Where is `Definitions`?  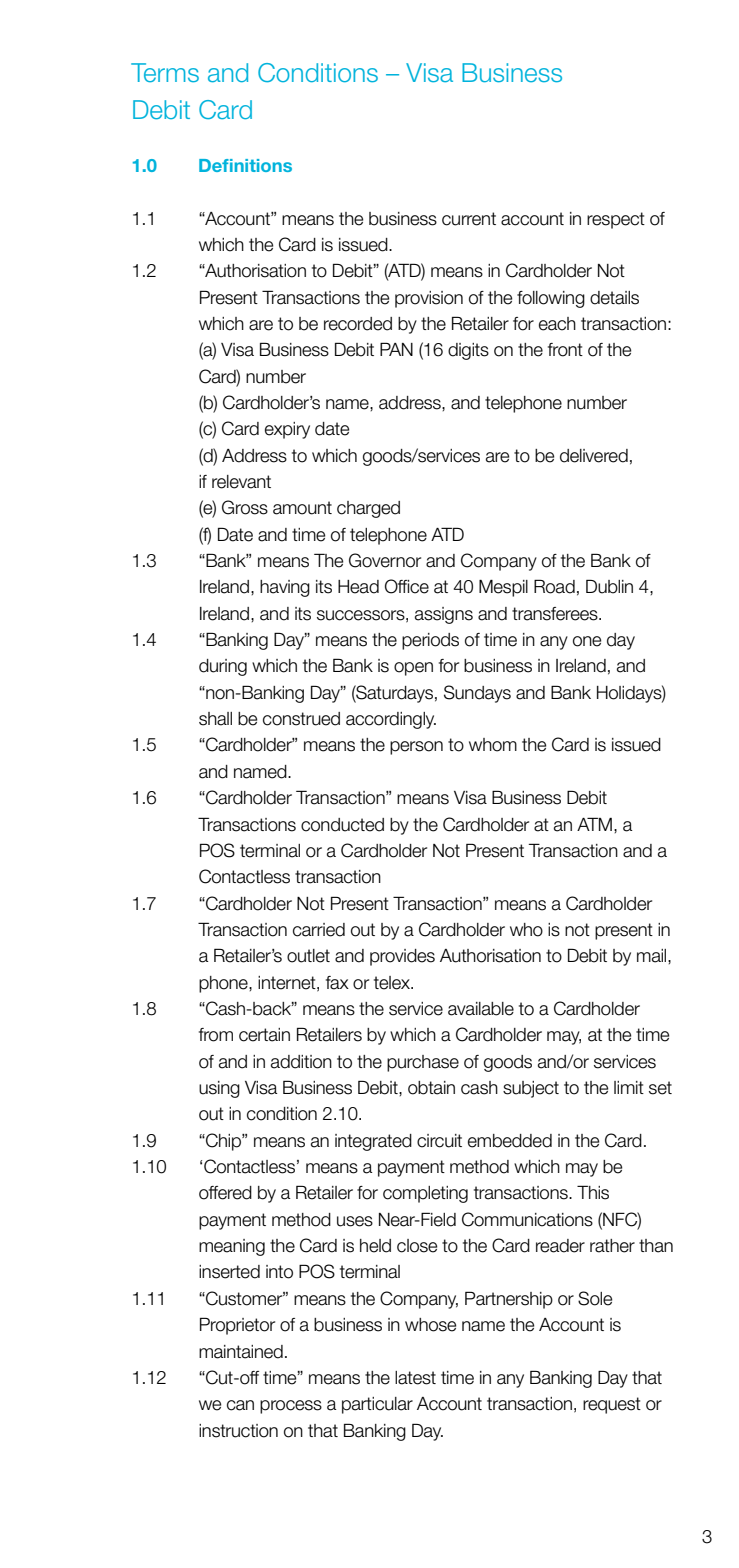
Definitions is located at coordinates (245, 165).
